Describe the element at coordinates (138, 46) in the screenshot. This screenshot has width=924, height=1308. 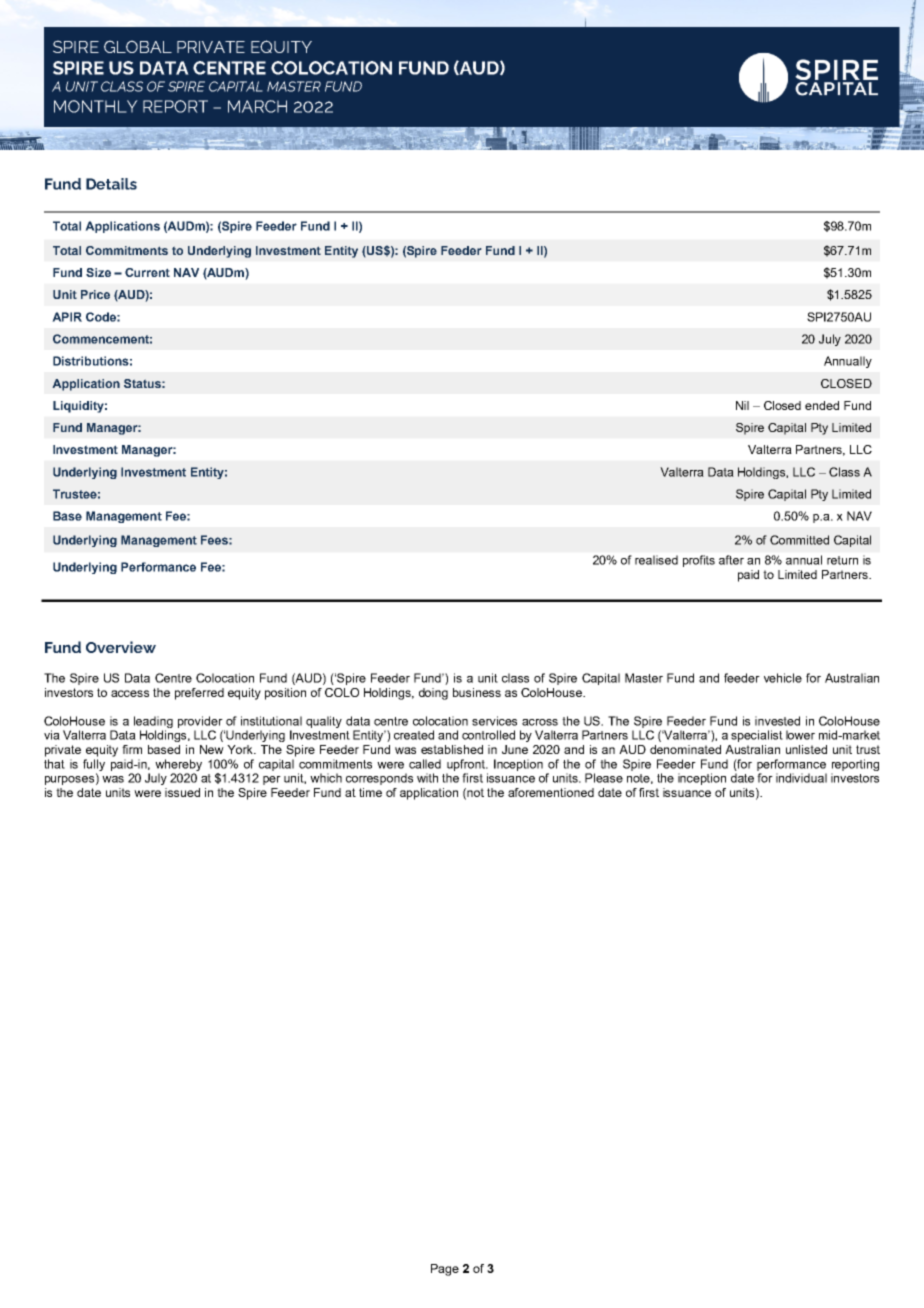
I see `GLOBAL` at that location.
